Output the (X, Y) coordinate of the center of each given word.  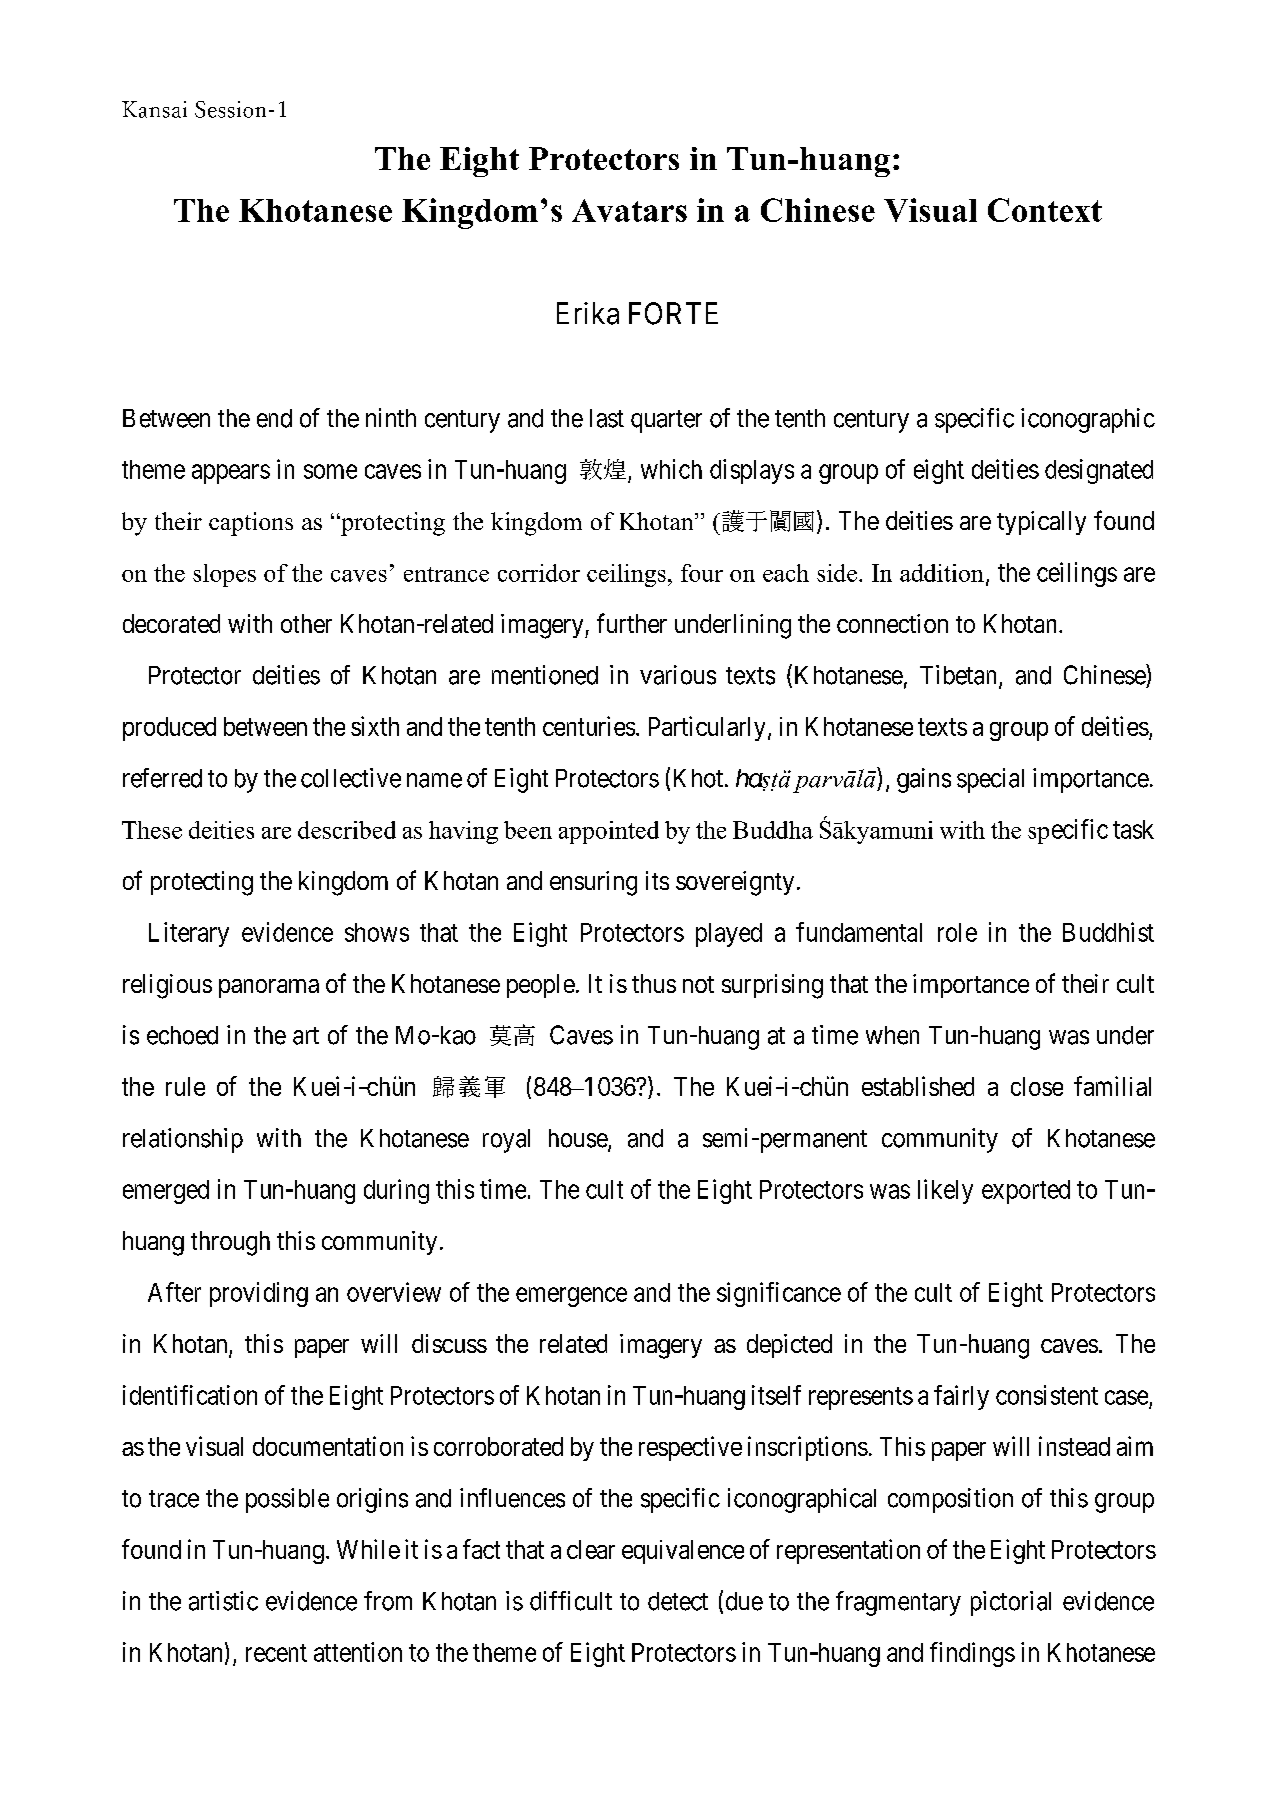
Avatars (629, 210)
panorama (269, 988)
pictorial (1011, 1603)
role (957, 932)
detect (678, 1601)
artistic (223, 1601)
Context (1045, 210)
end (274, 418)
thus (654, 983)
